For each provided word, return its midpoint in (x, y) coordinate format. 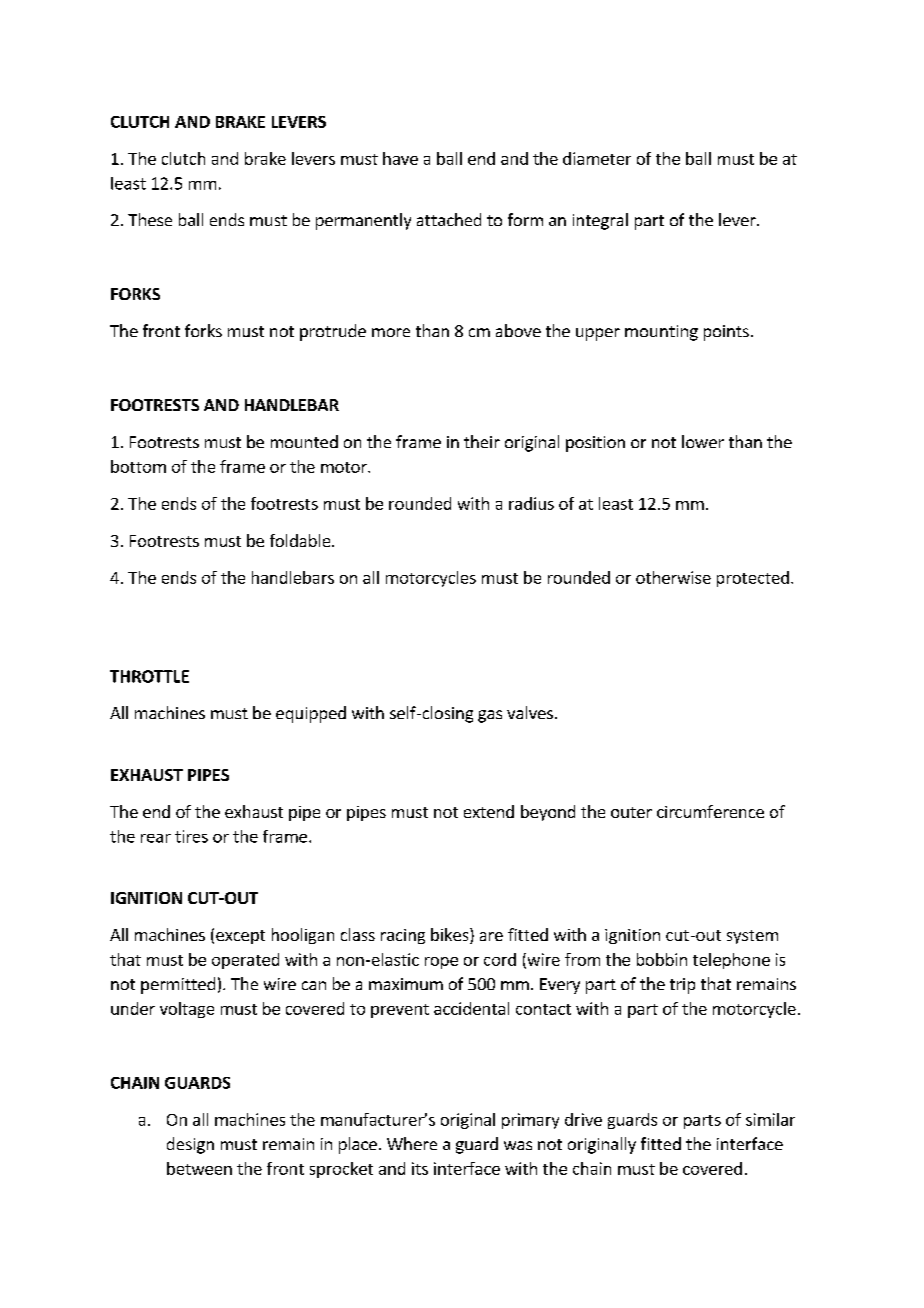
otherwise (673, 577)
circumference (710, 811)
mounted (304, 441)
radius (531, 503)
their (482, 441)
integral (600, 221)
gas (490, 716)
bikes (451, 936)
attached (449, 219)
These (150, 219)
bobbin (662, 959)
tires (191, 836)
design (190, 1145)
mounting (661, 333)
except (240, 937)
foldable (301, 540)
